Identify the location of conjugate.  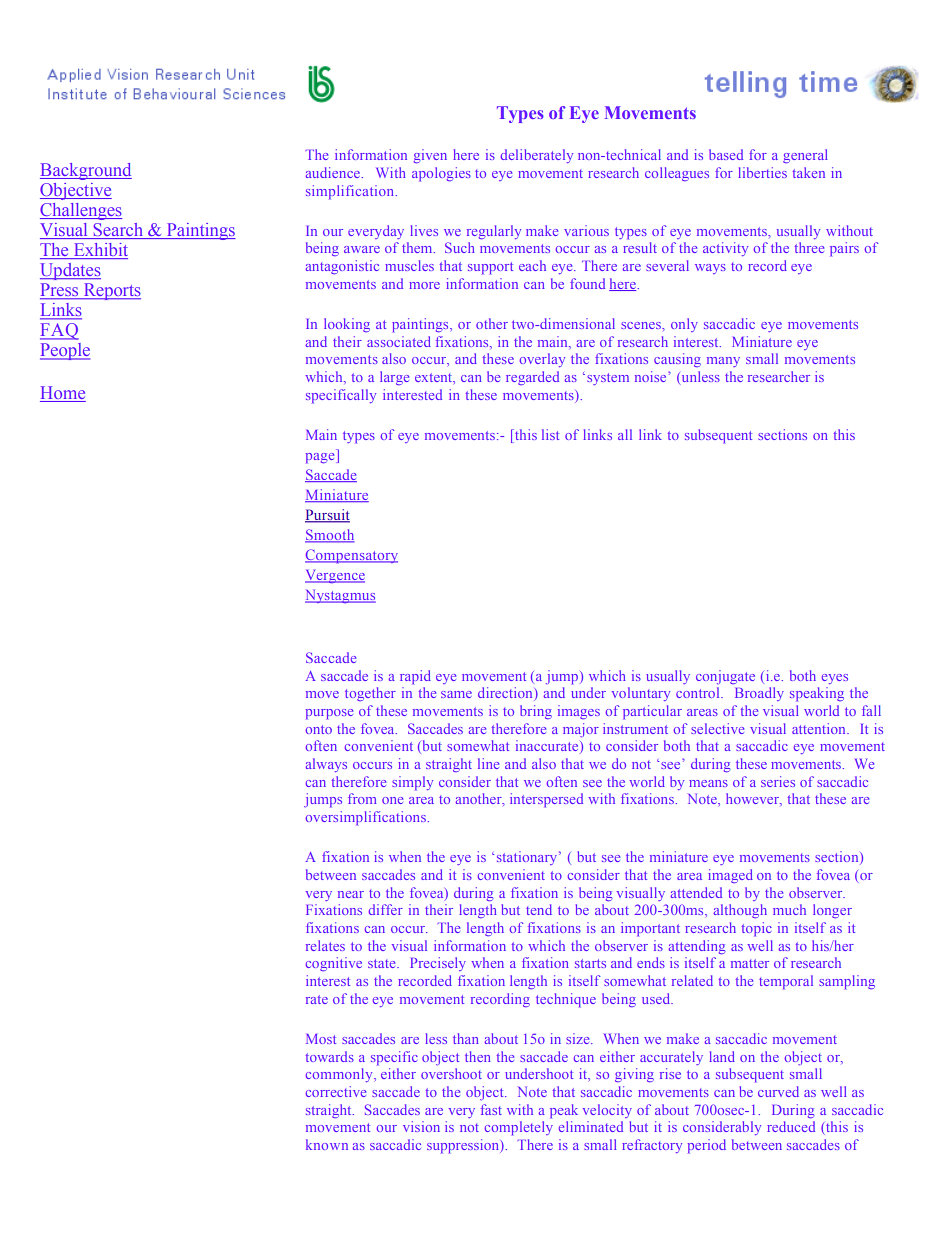
(725, 677).
